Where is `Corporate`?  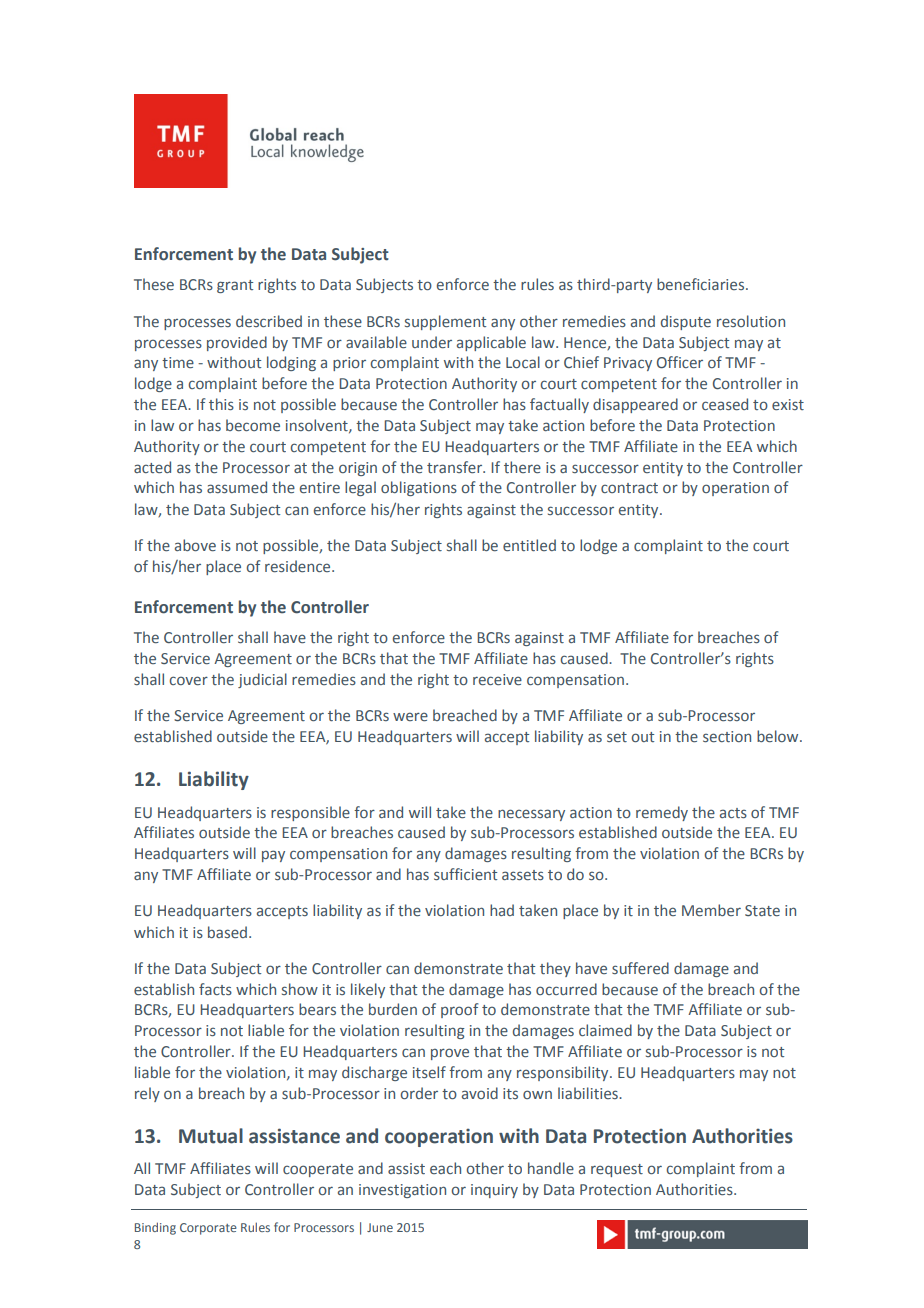 Corporate is located at coordinates (208, 1229).
